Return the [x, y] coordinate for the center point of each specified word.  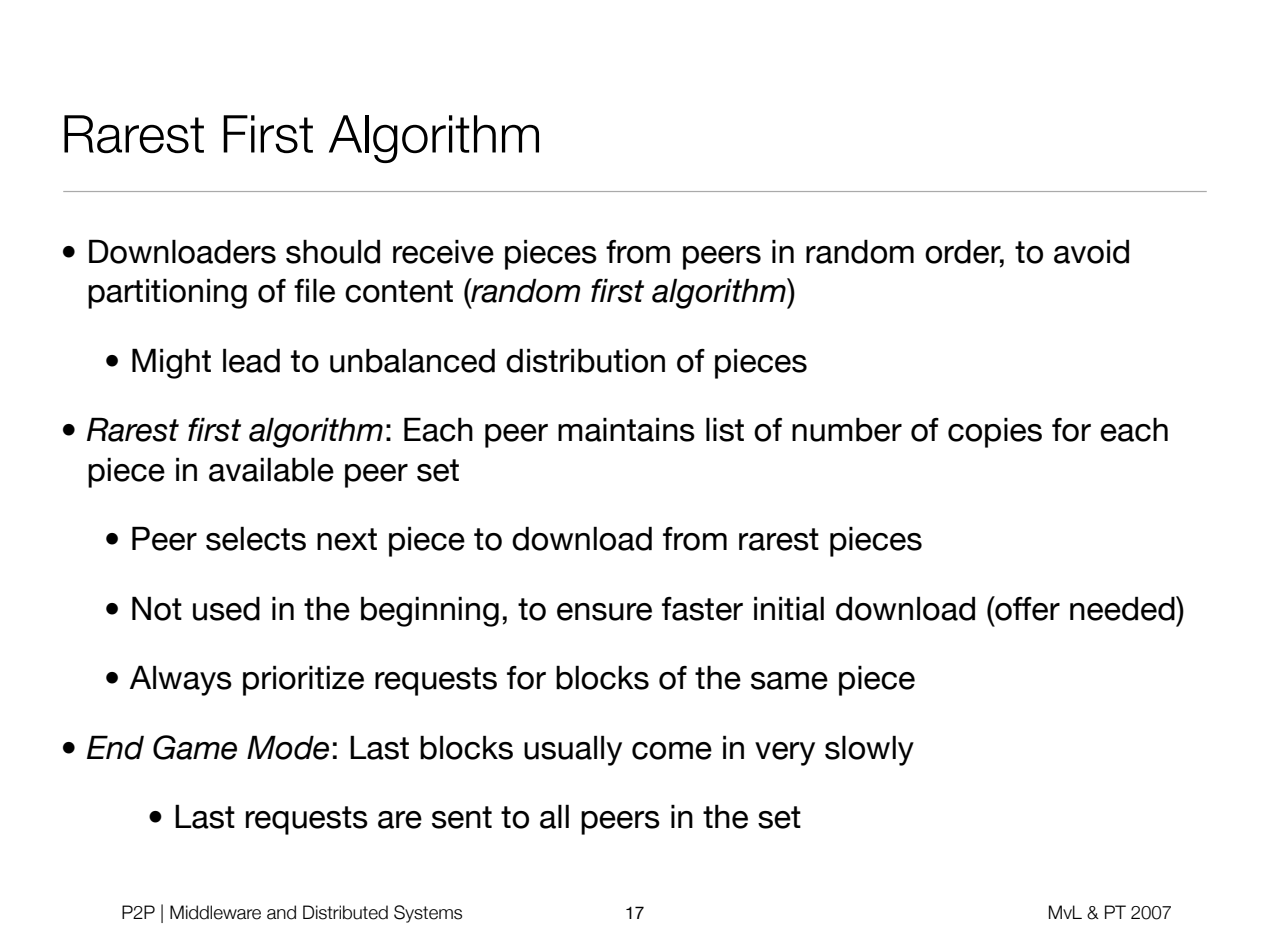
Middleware [215, 912]
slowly [869, 750]
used [226, 608]
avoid [1091, 251]
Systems [428, 914]
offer [1026, 608]
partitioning [167, 293]
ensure [604, 612]
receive [443, 251]
